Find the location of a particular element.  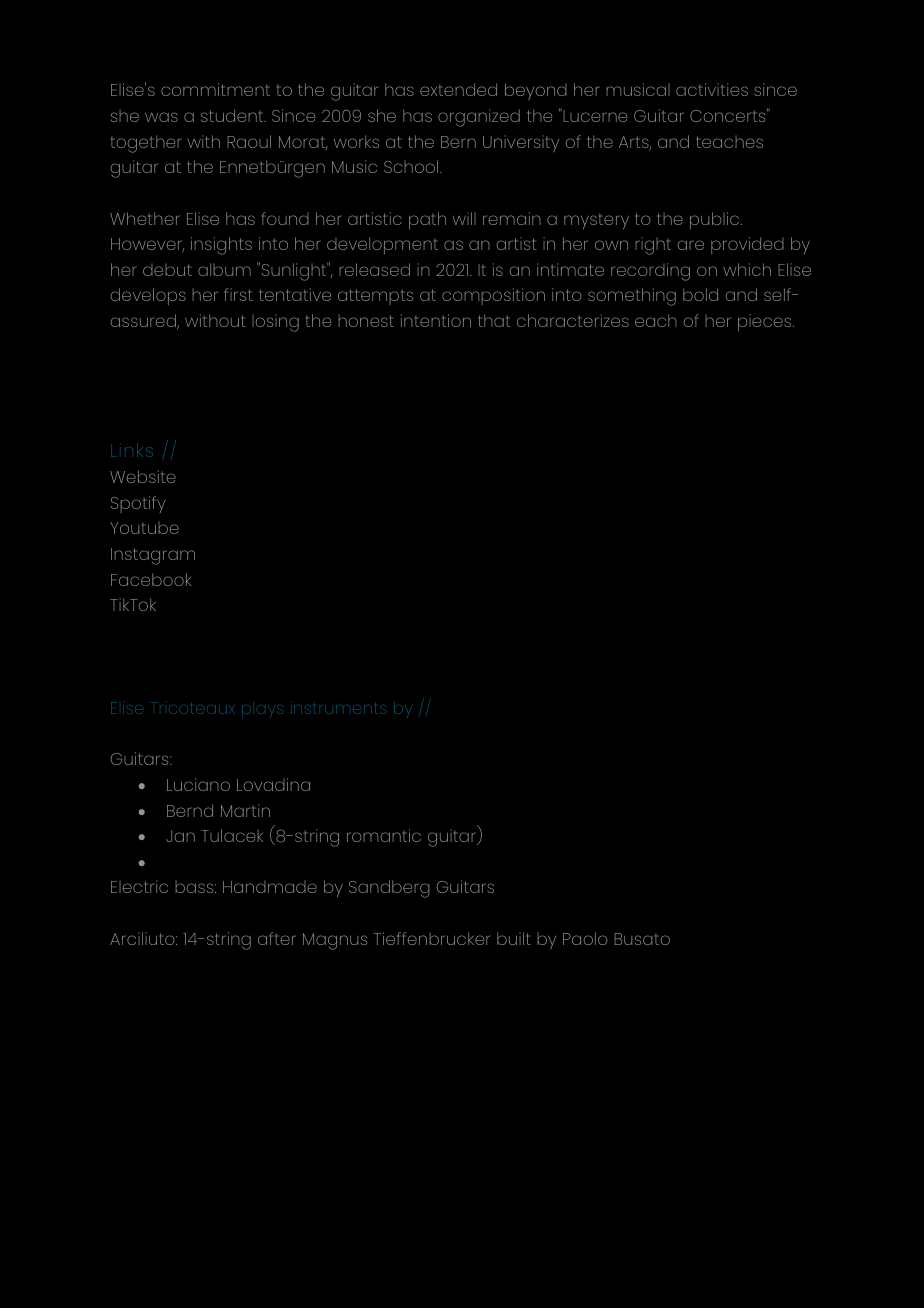

instruments is located at coordinates (338, 708).
